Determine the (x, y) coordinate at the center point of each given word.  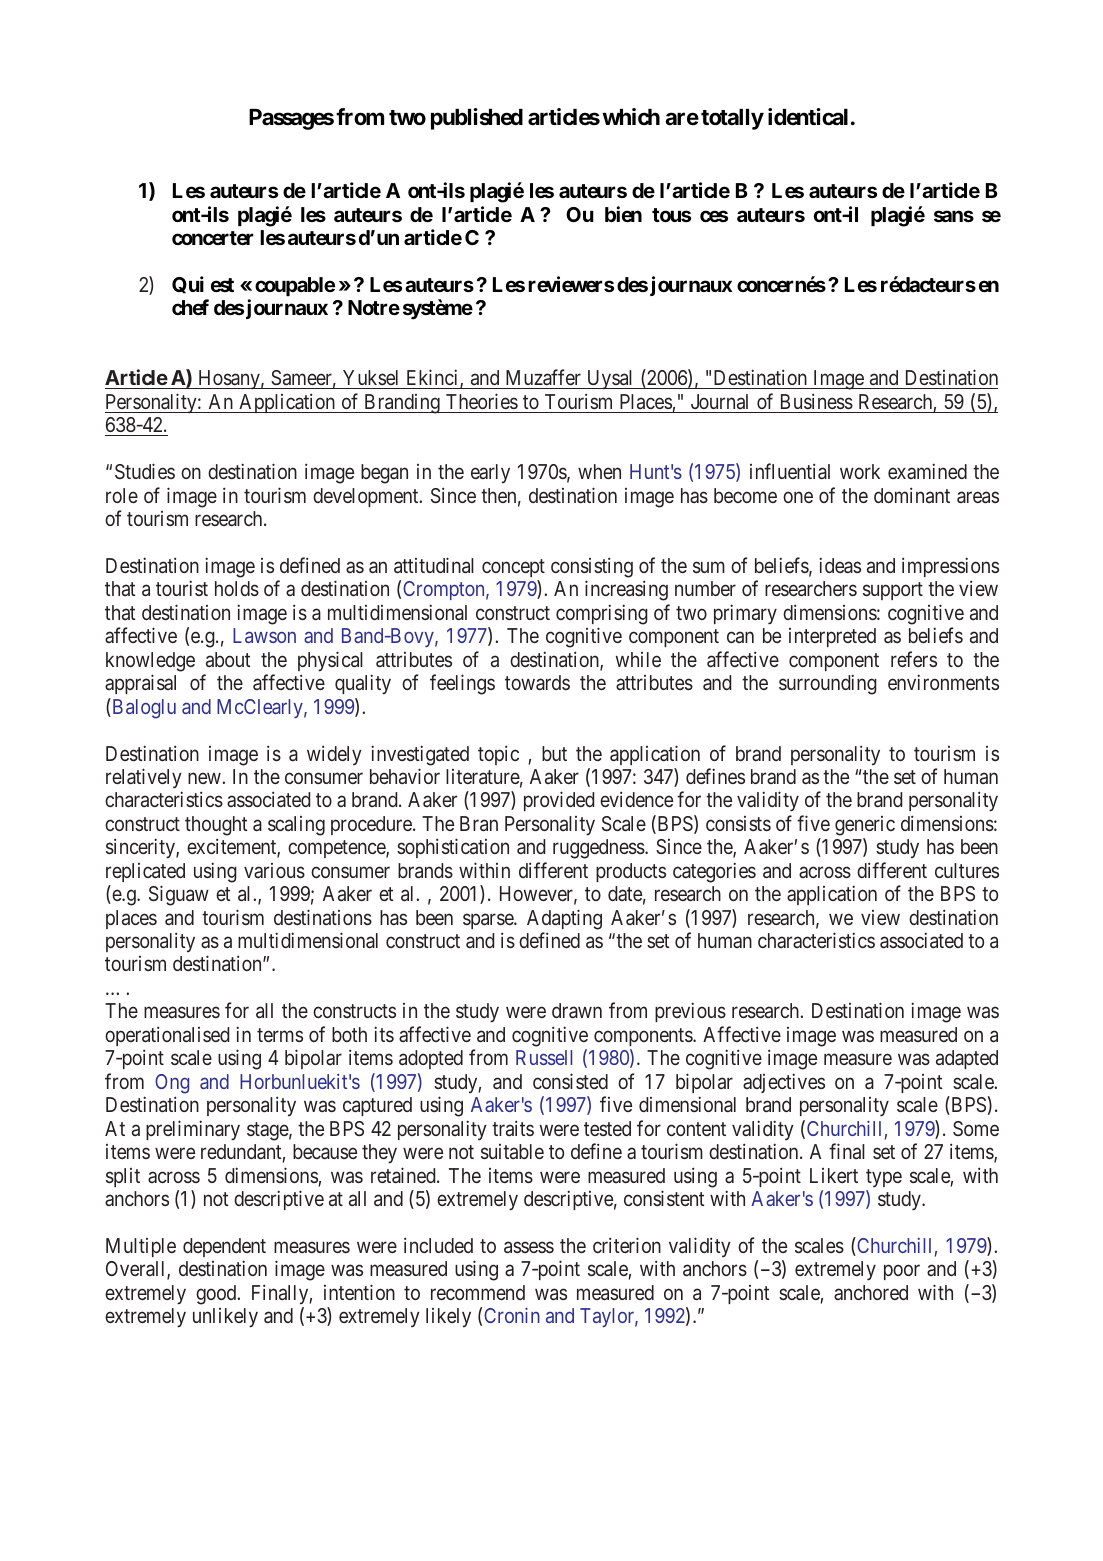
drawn (577, 1010)
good (217, 1295)
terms (280, 1035)
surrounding (828, 684)
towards (537, 682)
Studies (145, 471)
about (228, 659)
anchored (871, 1292)
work (860, 471)
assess (529, 1247)
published (477, 119)
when (599, 471)
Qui (188, 285)
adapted (967, 1059)
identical (808, 117)
